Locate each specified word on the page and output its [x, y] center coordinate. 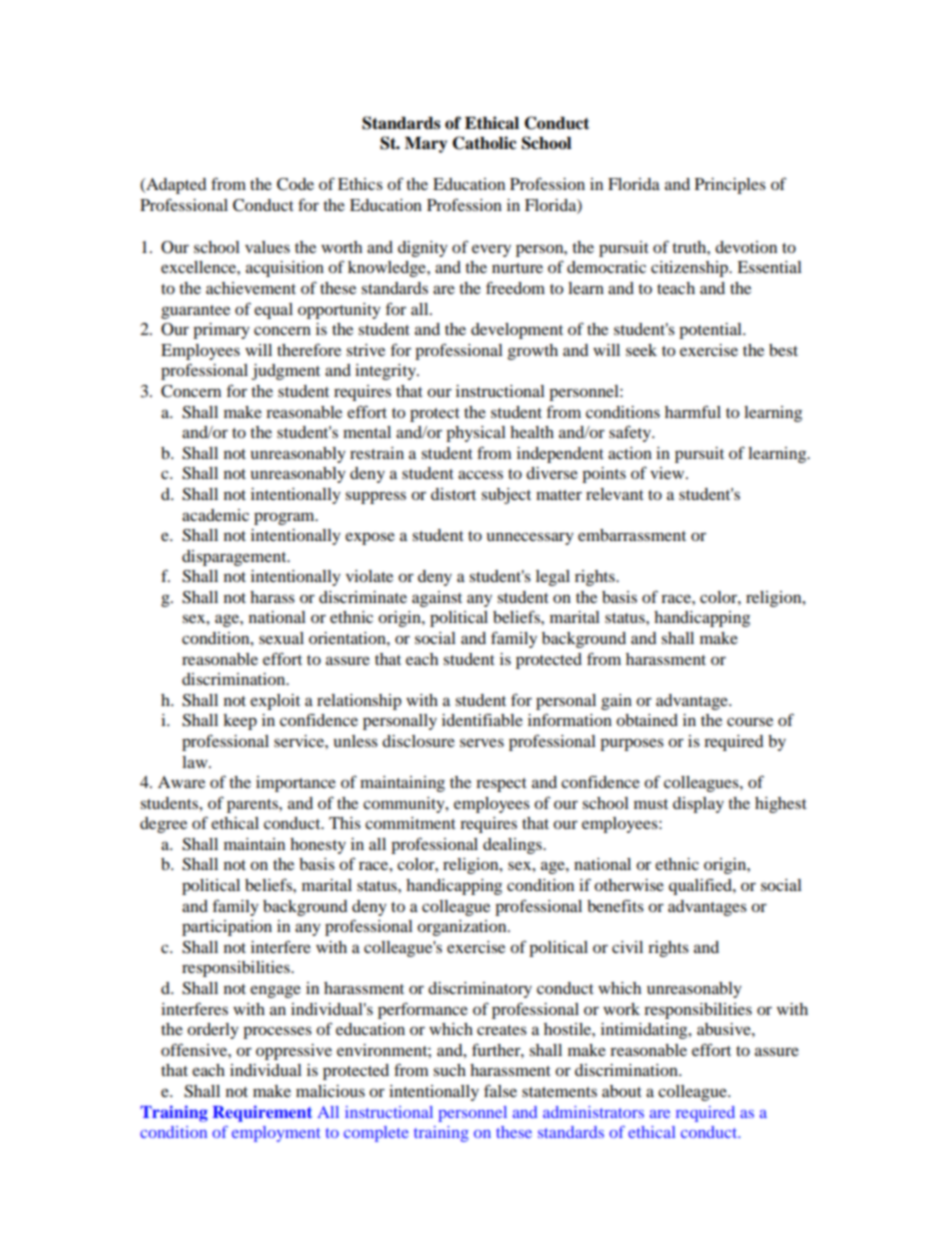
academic [215, 515]
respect [501, 785]
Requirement [262, 1113]
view [668, 473]
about [622, 1091]
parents [253, 806]
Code [295, 184]
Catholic [484, 143]
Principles [730, 186]
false [500, 1090]
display [698, 805]
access [480, 474]
